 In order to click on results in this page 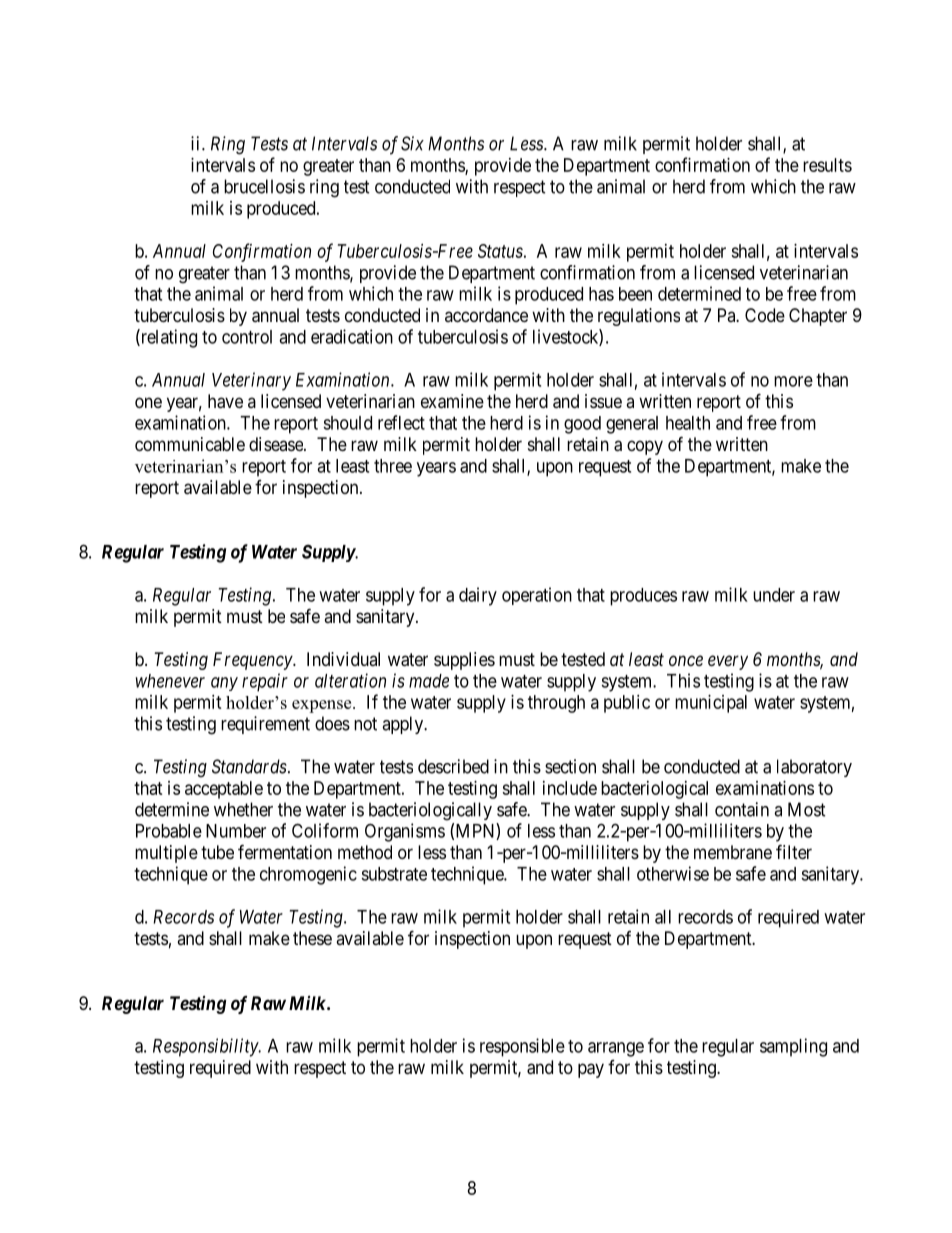, I will do `click(827, 165)`.
